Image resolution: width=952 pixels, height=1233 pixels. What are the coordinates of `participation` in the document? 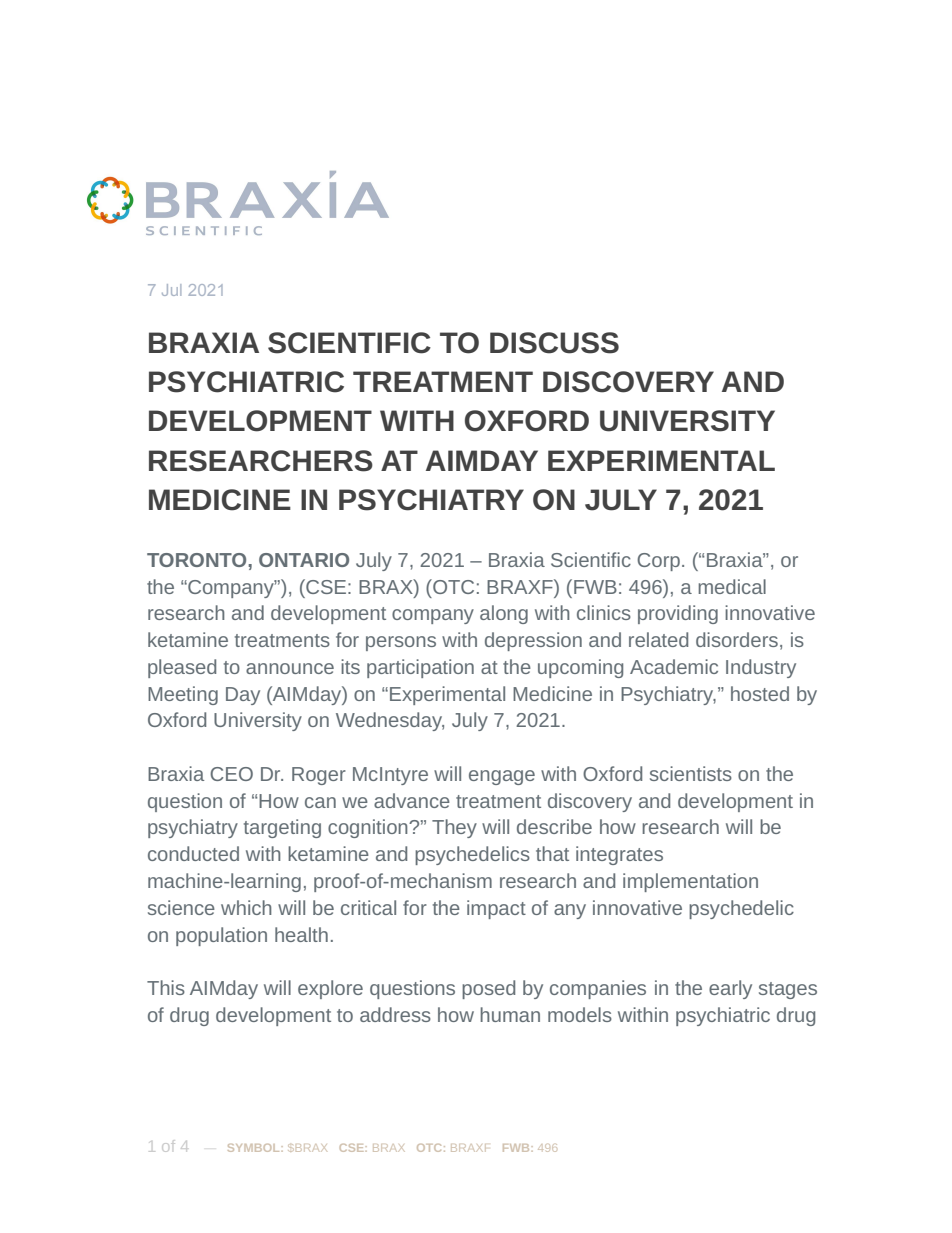 It's located at (420, 668).
